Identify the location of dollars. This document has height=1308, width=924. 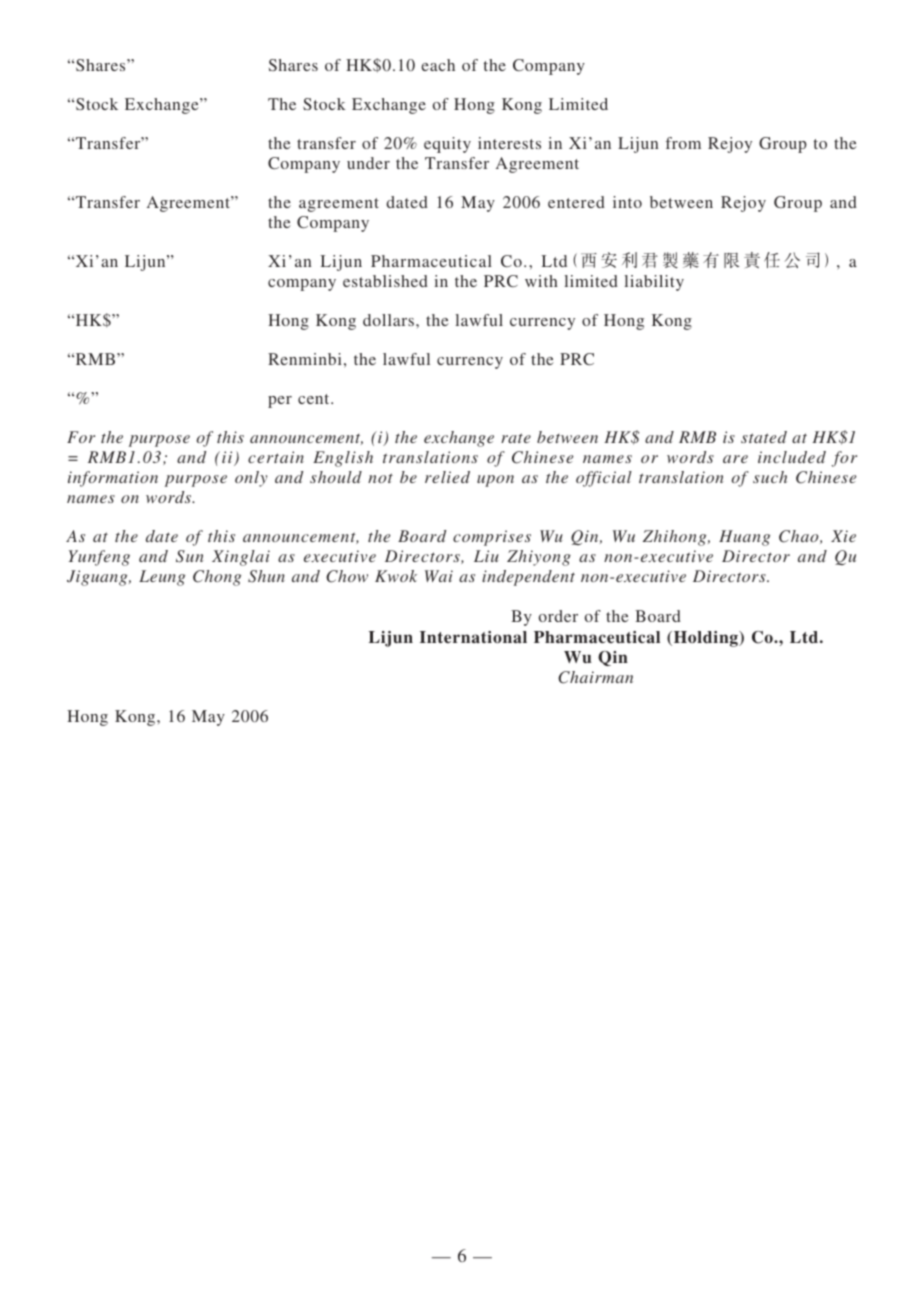
(390, 320).
